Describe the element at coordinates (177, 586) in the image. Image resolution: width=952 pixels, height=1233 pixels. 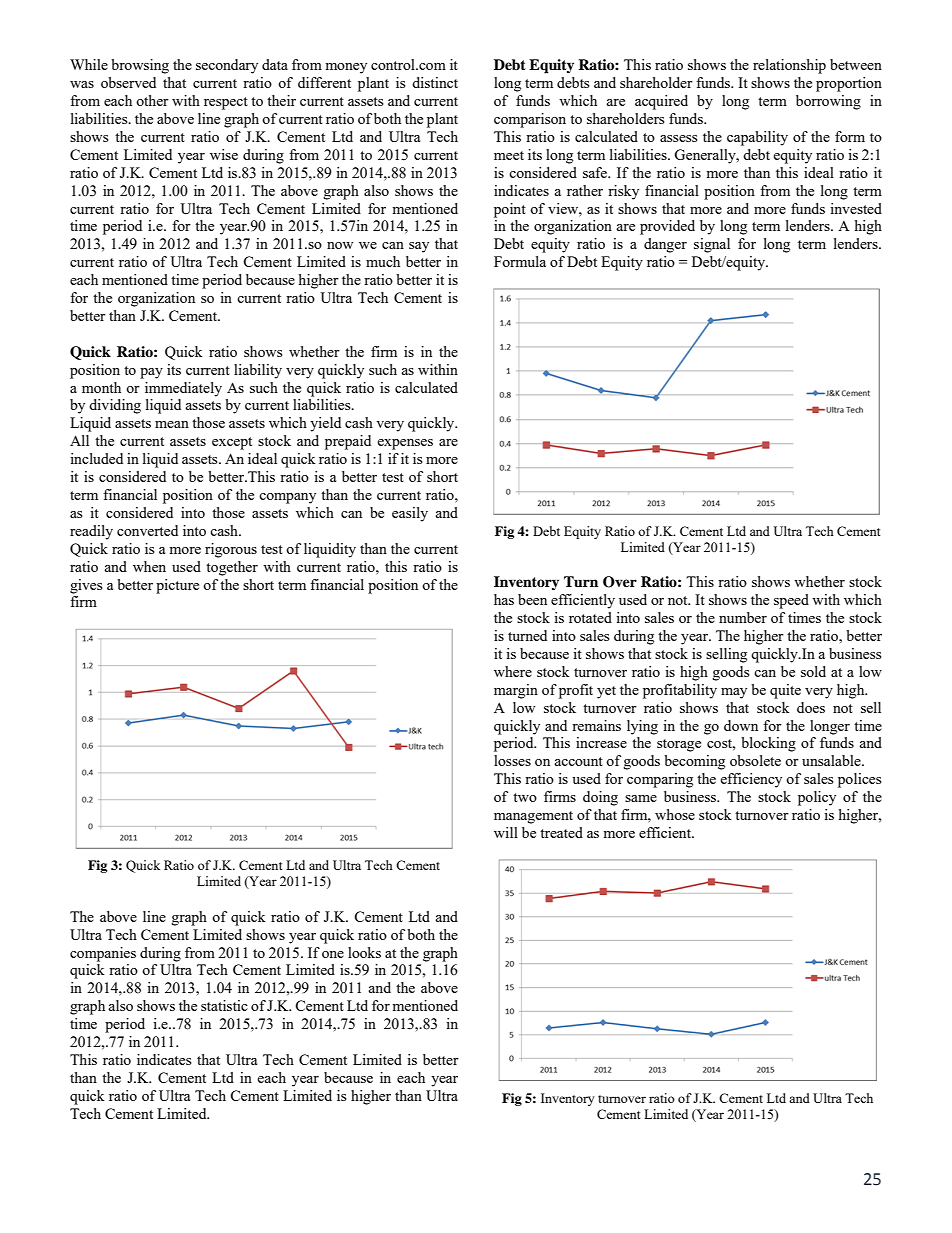
I see `picture` at that location.
